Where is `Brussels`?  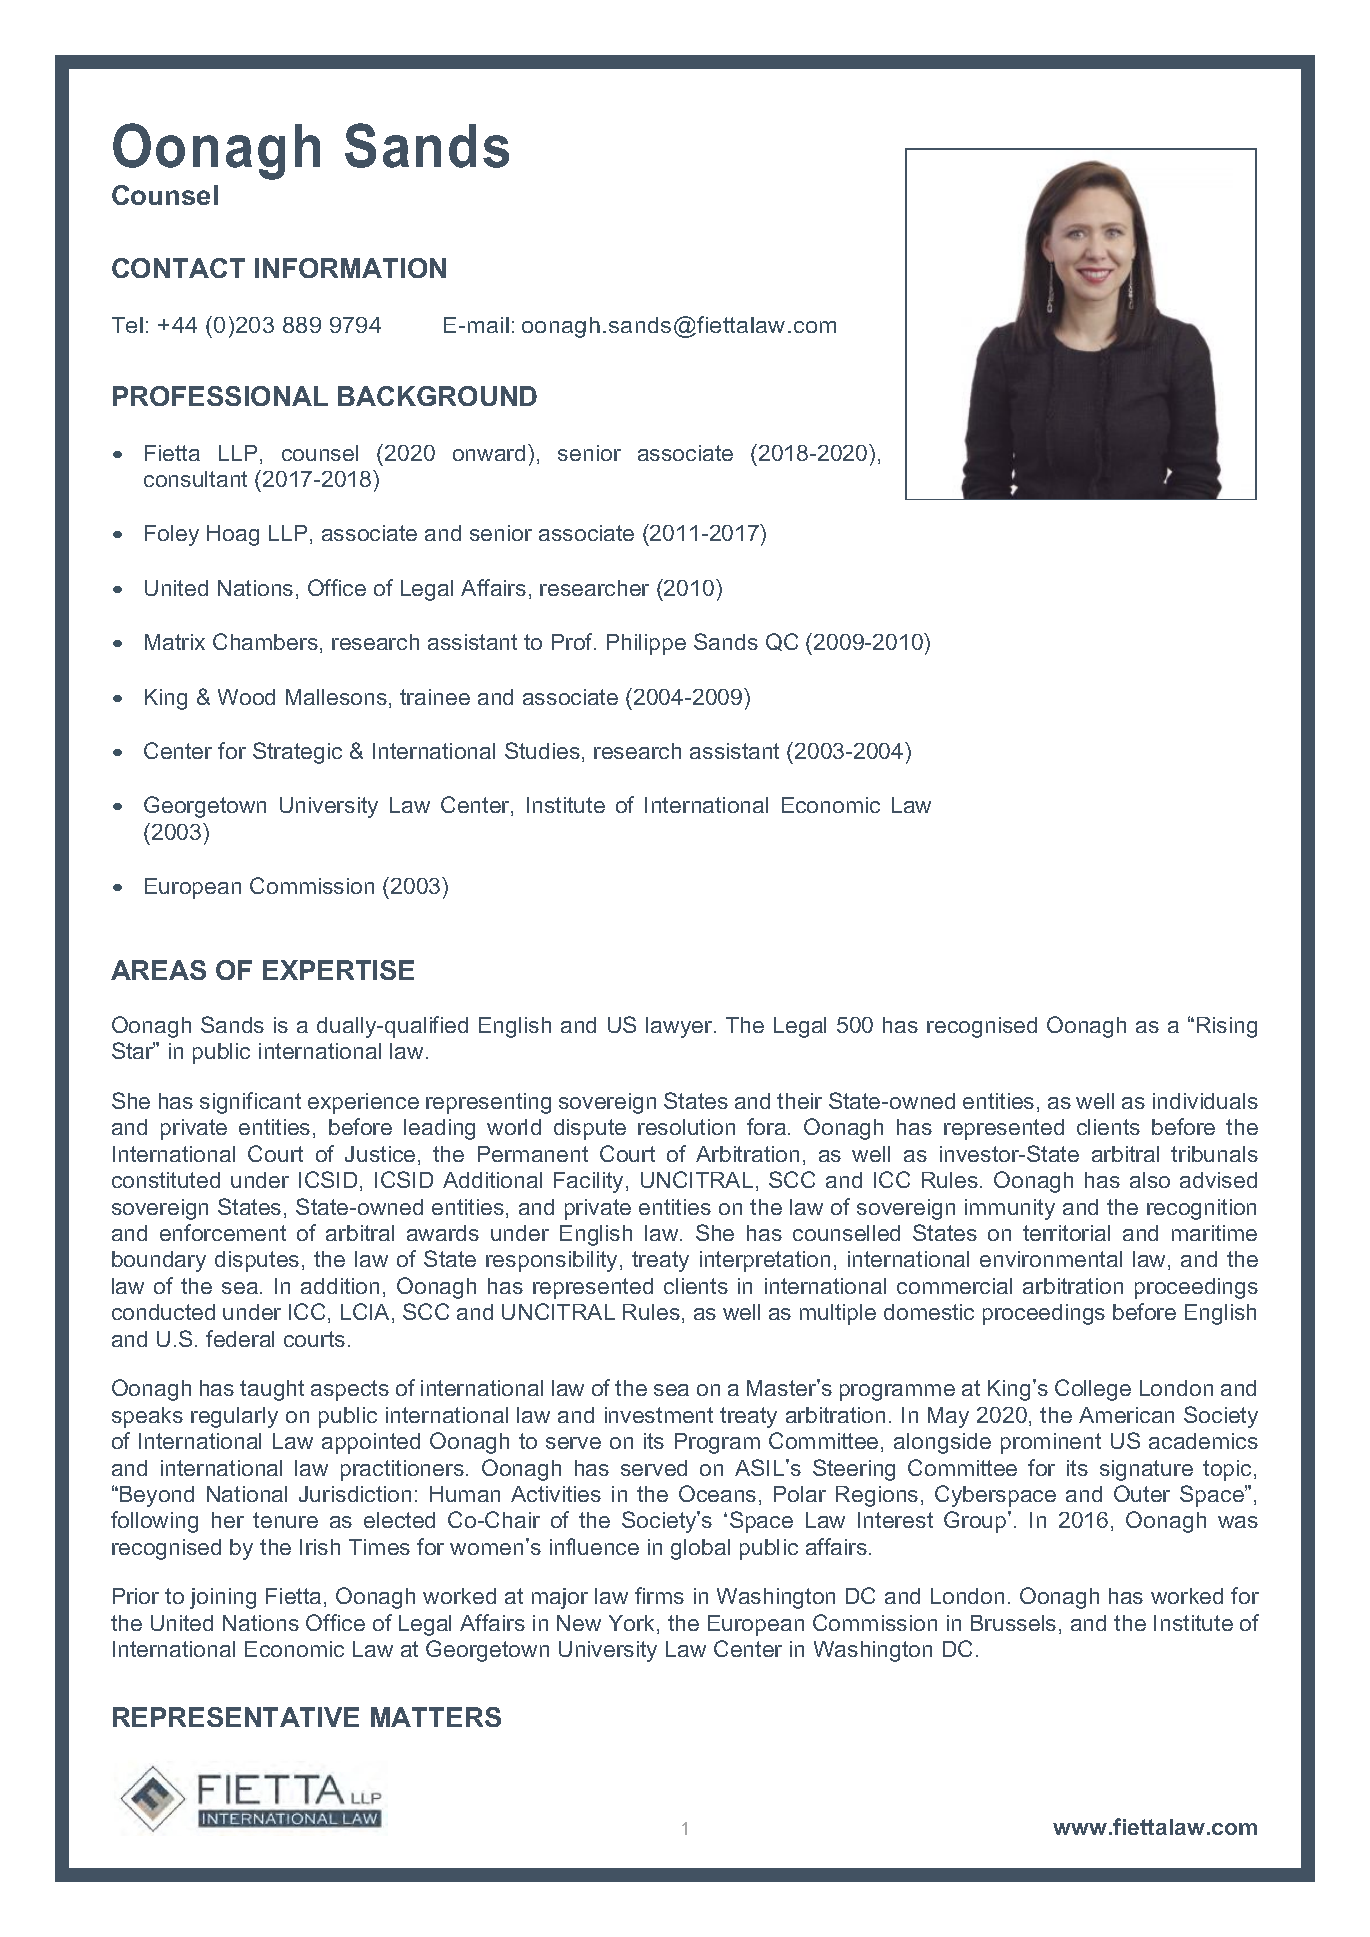 Brussels is located at coordinates (1013, 1623).
